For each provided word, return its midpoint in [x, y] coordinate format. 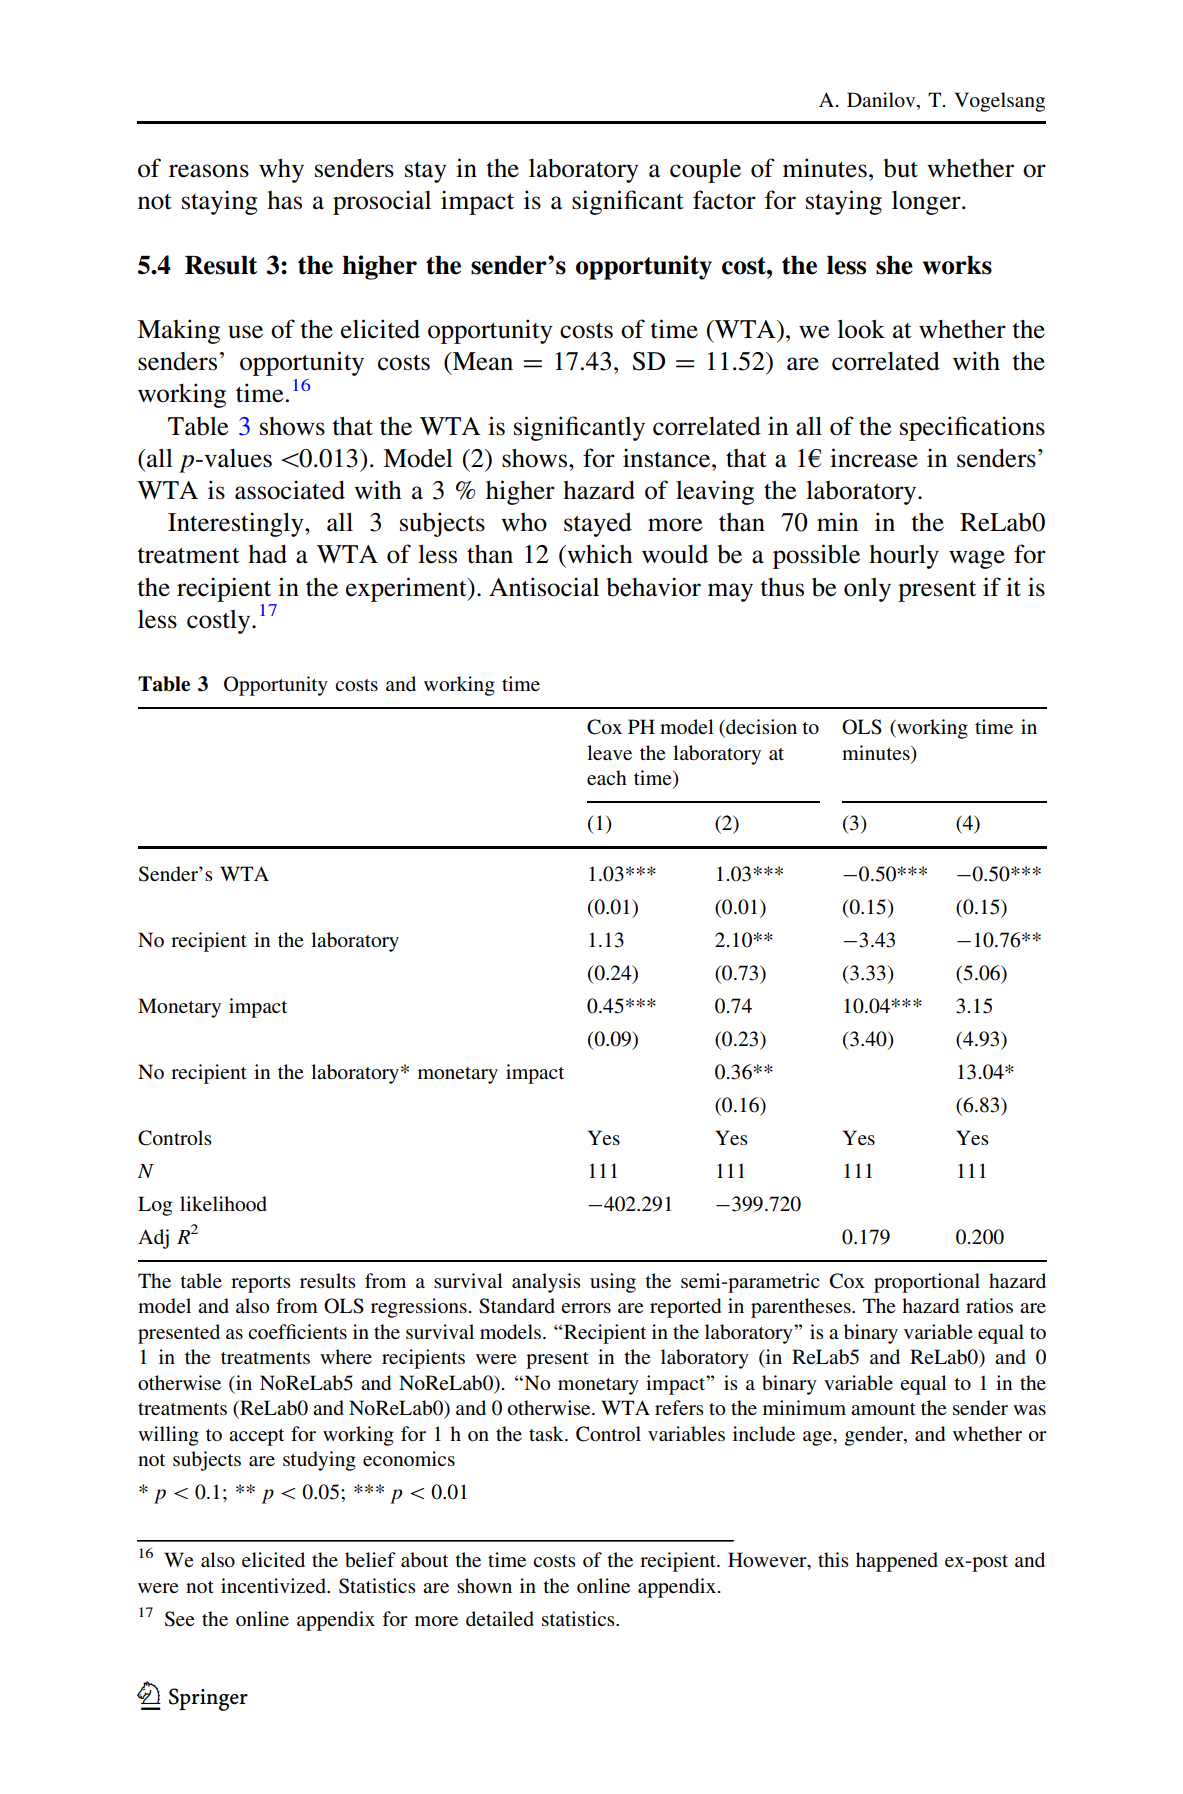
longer [927, 203]
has [284, 200]
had [267, 554]
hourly [904, 557]
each [607, 777]
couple [705, 171]
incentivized [274, 1585]
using [613, 1283]
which [599, 554]
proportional [927, 1283]
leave [609, 752]
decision [760, 728]
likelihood [223, 1203]
